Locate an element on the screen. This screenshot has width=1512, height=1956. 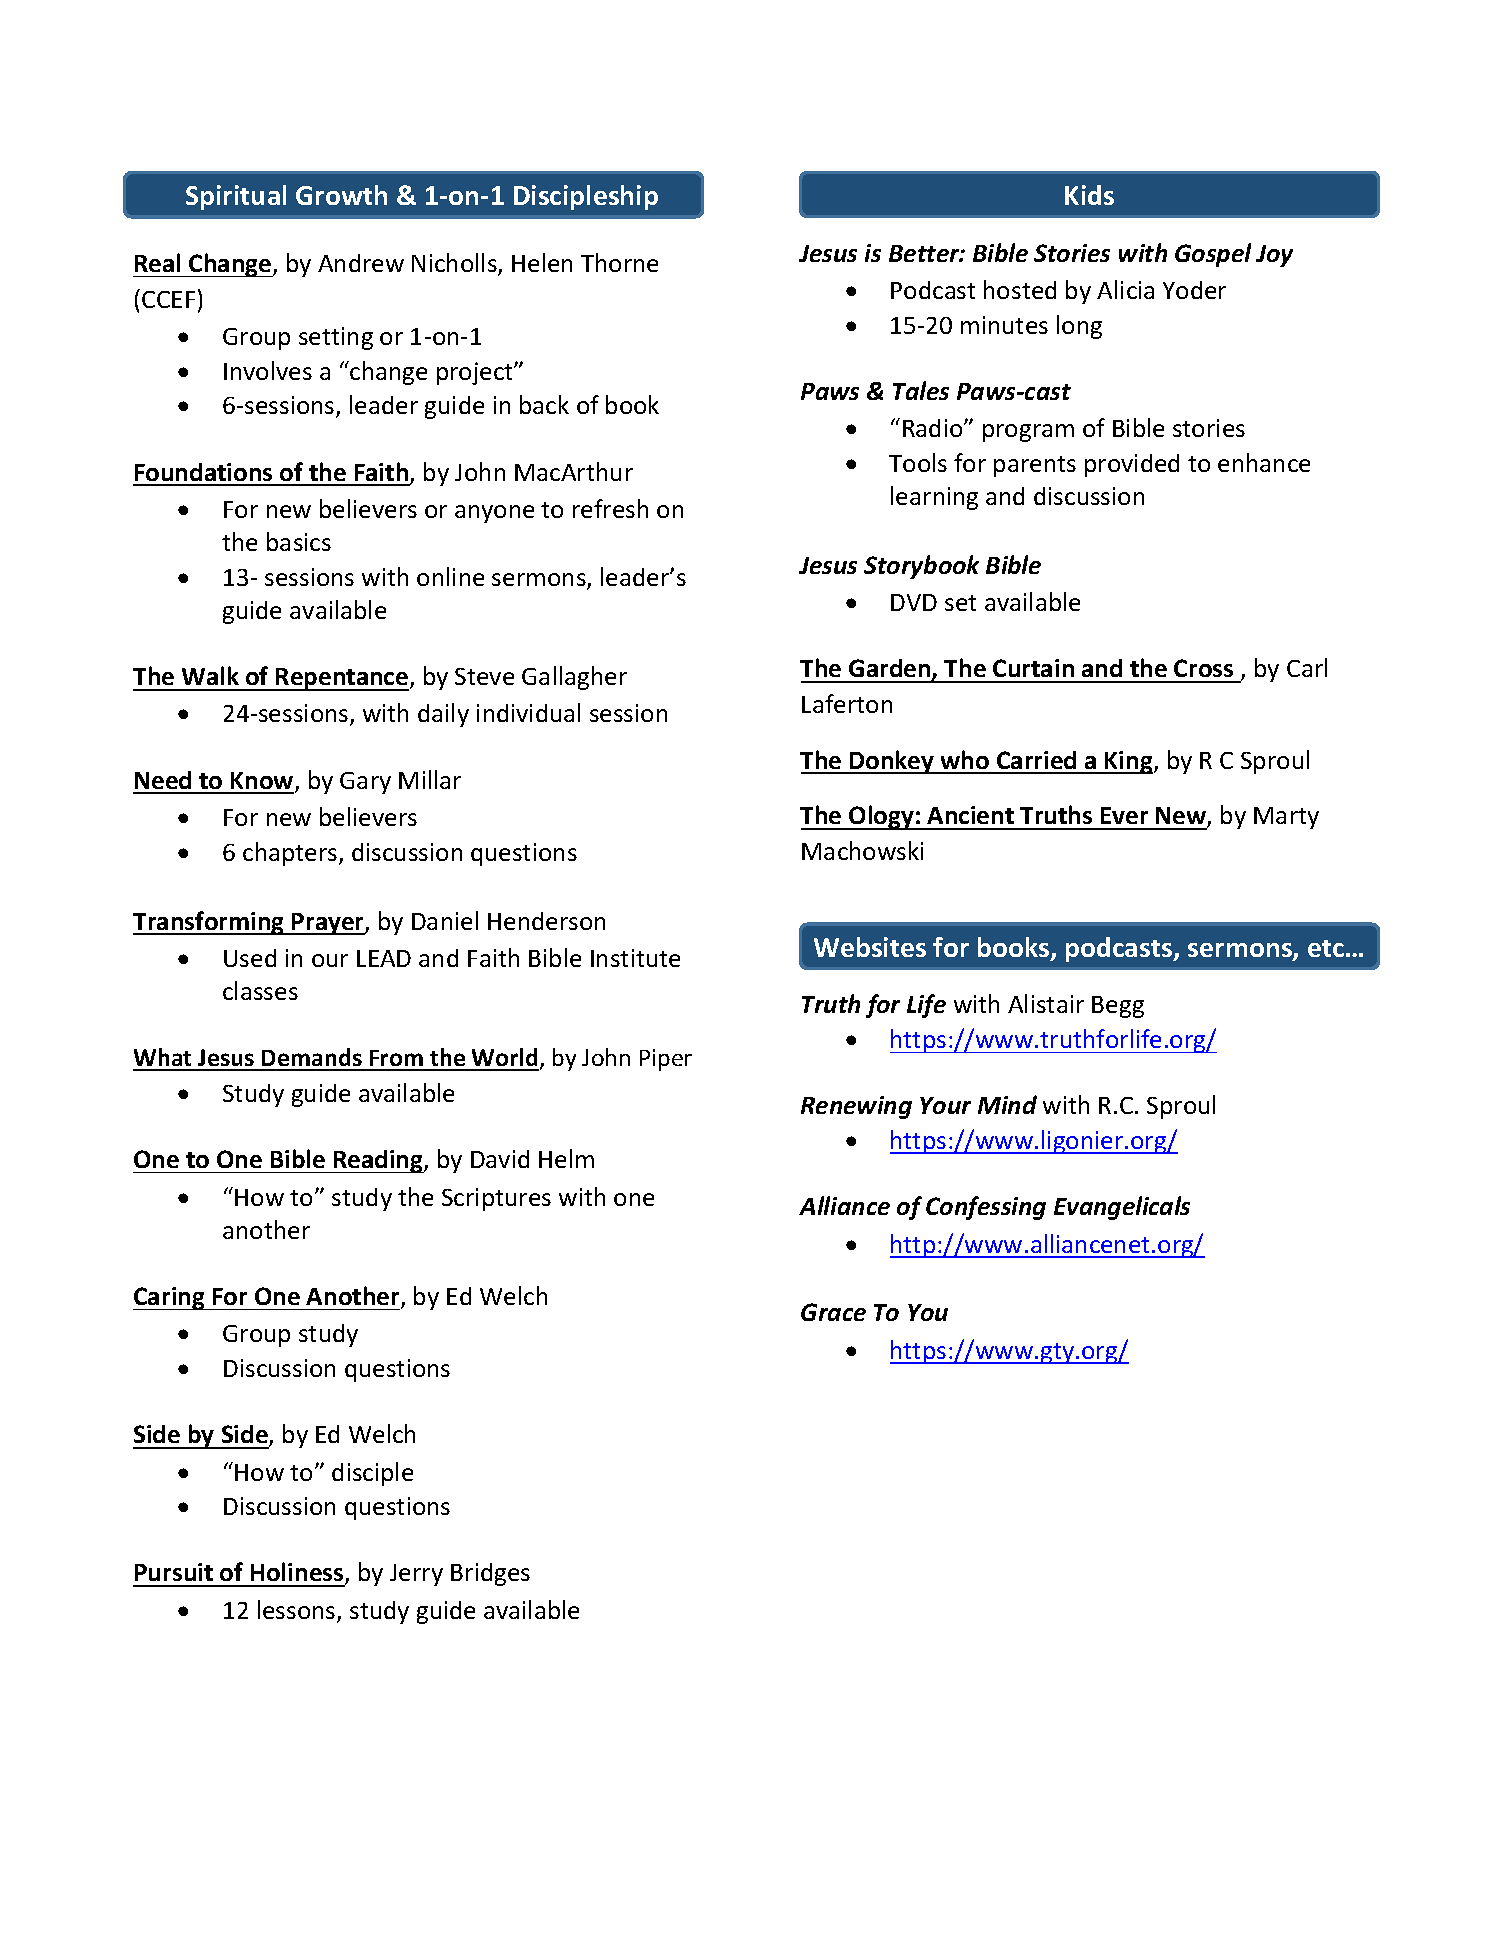
refresh is located at coordinates (610, 508).
